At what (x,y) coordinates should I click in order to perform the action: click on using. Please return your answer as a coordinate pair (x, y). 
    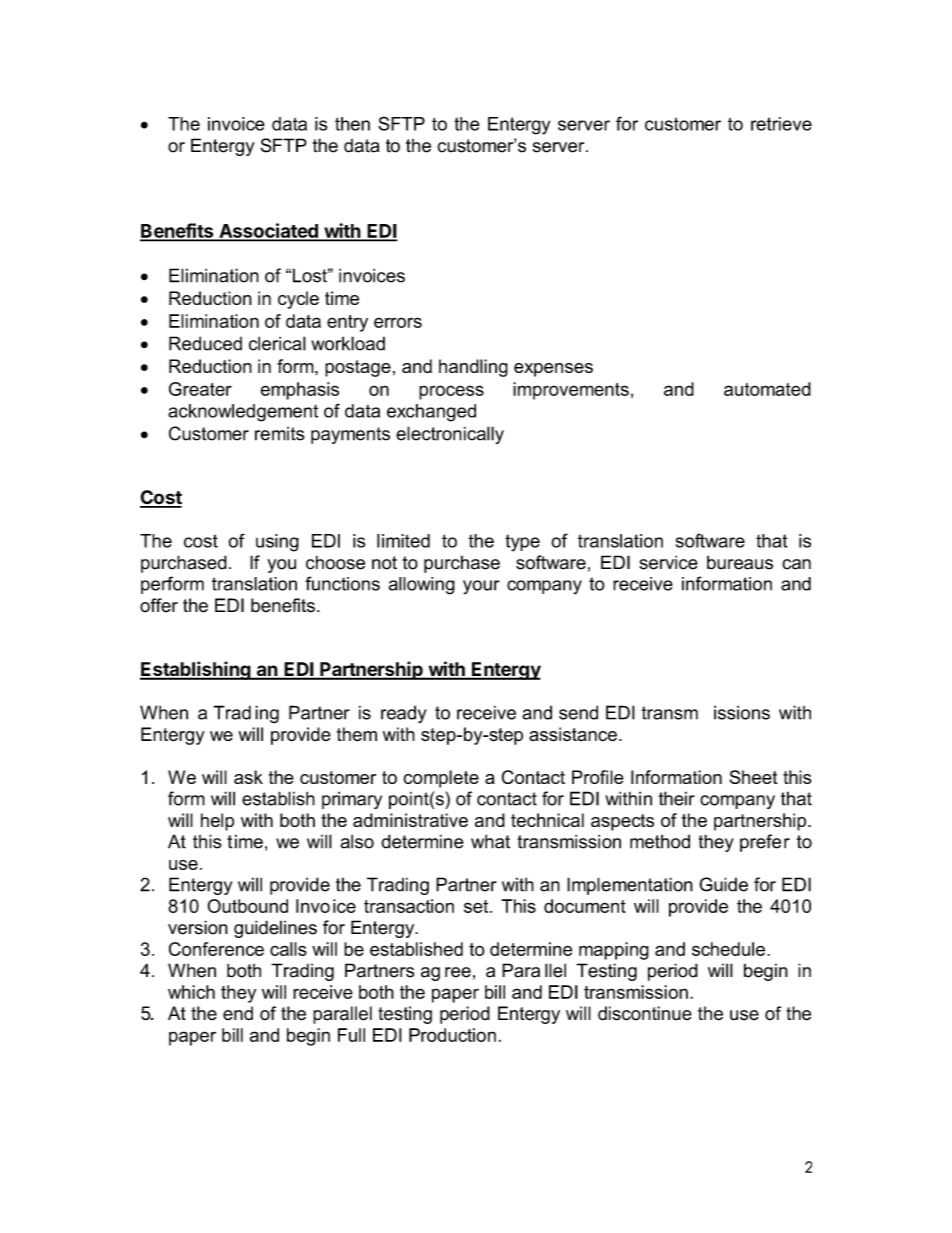
    Looking at the image, I should click on (277, 543).
